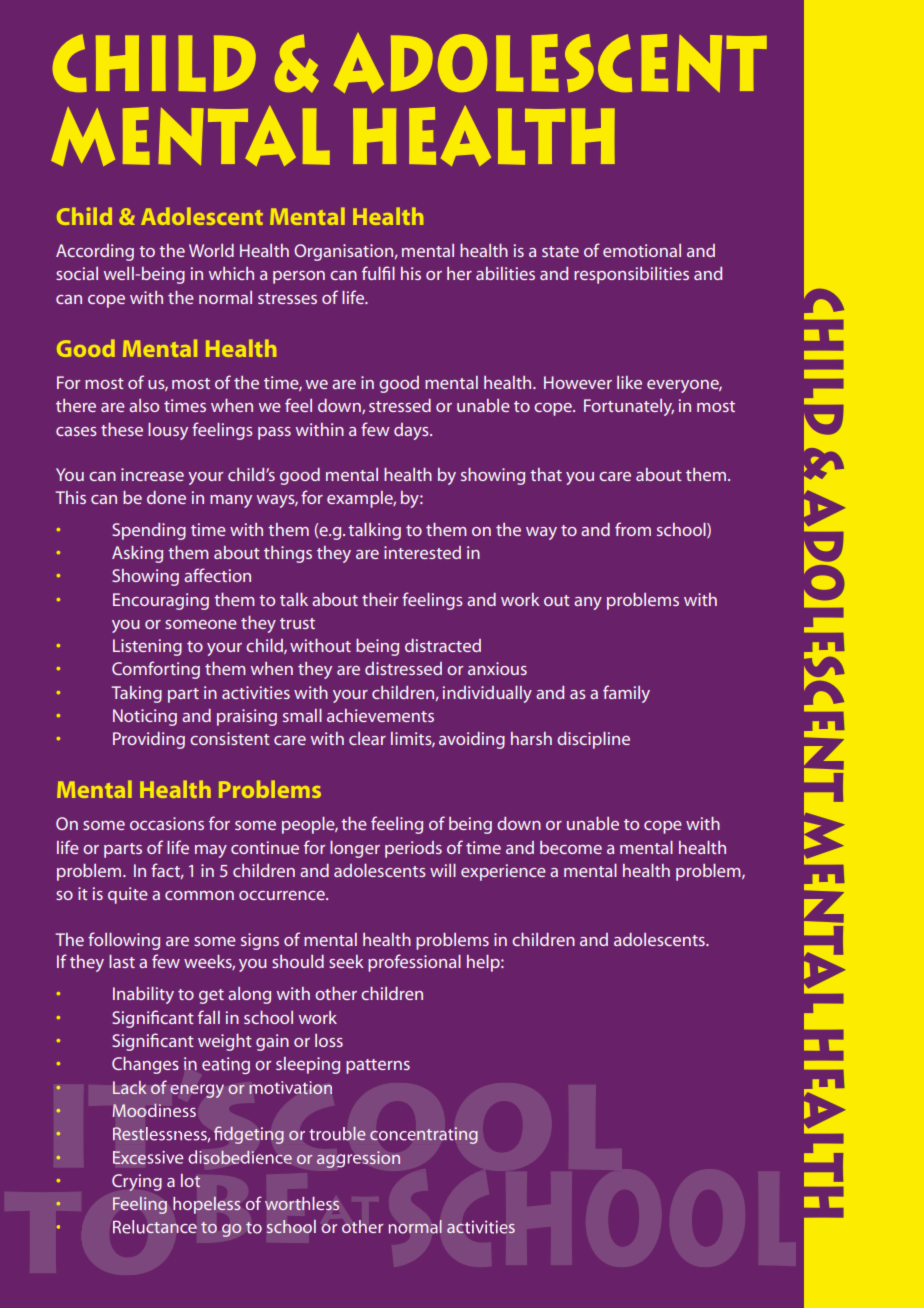  Describe the element at coordinates (95, 252) in the document. I see `According` at that location.
